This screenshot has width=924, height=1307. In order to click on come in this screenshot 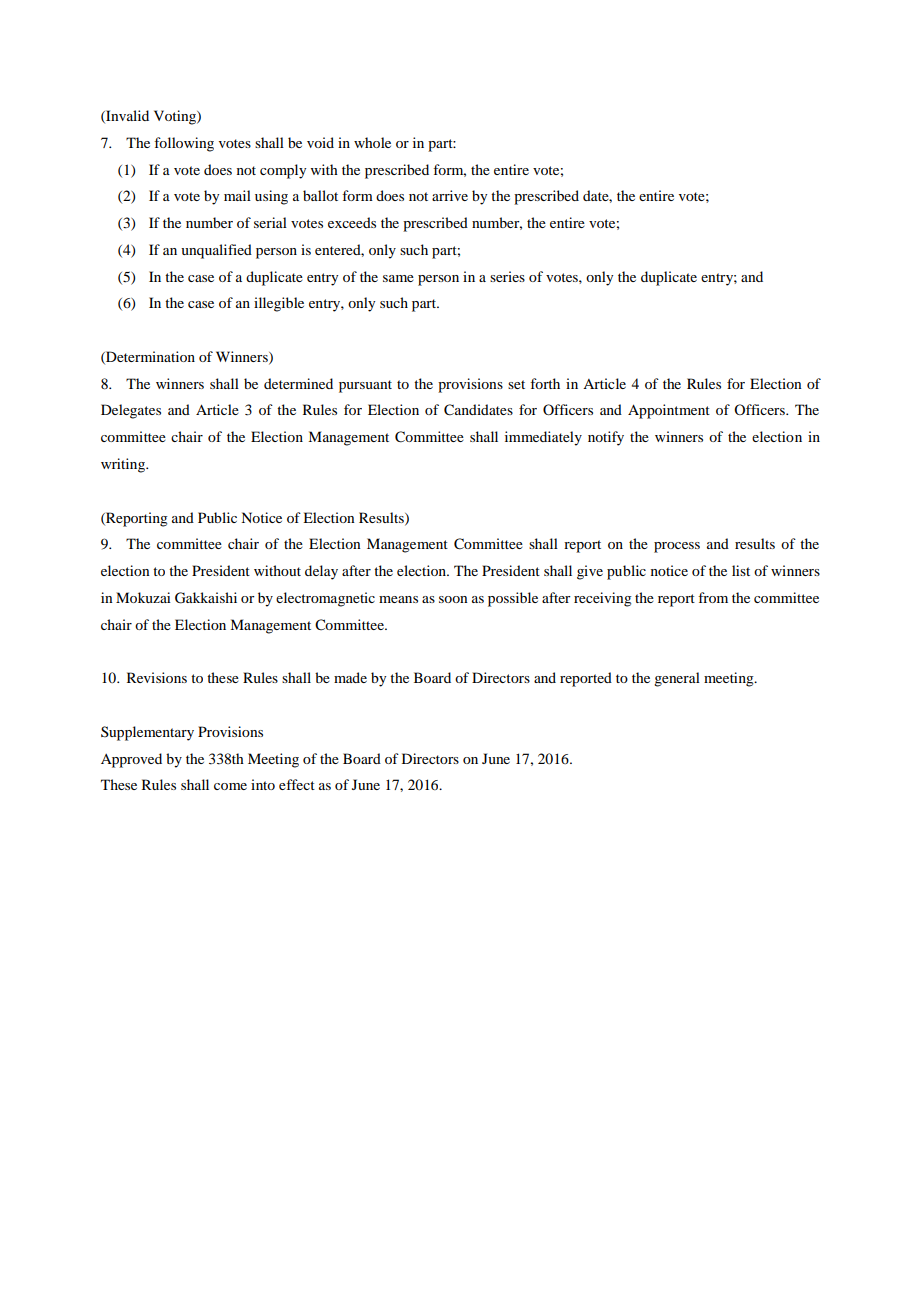, I will do `click(230, 786)`.
